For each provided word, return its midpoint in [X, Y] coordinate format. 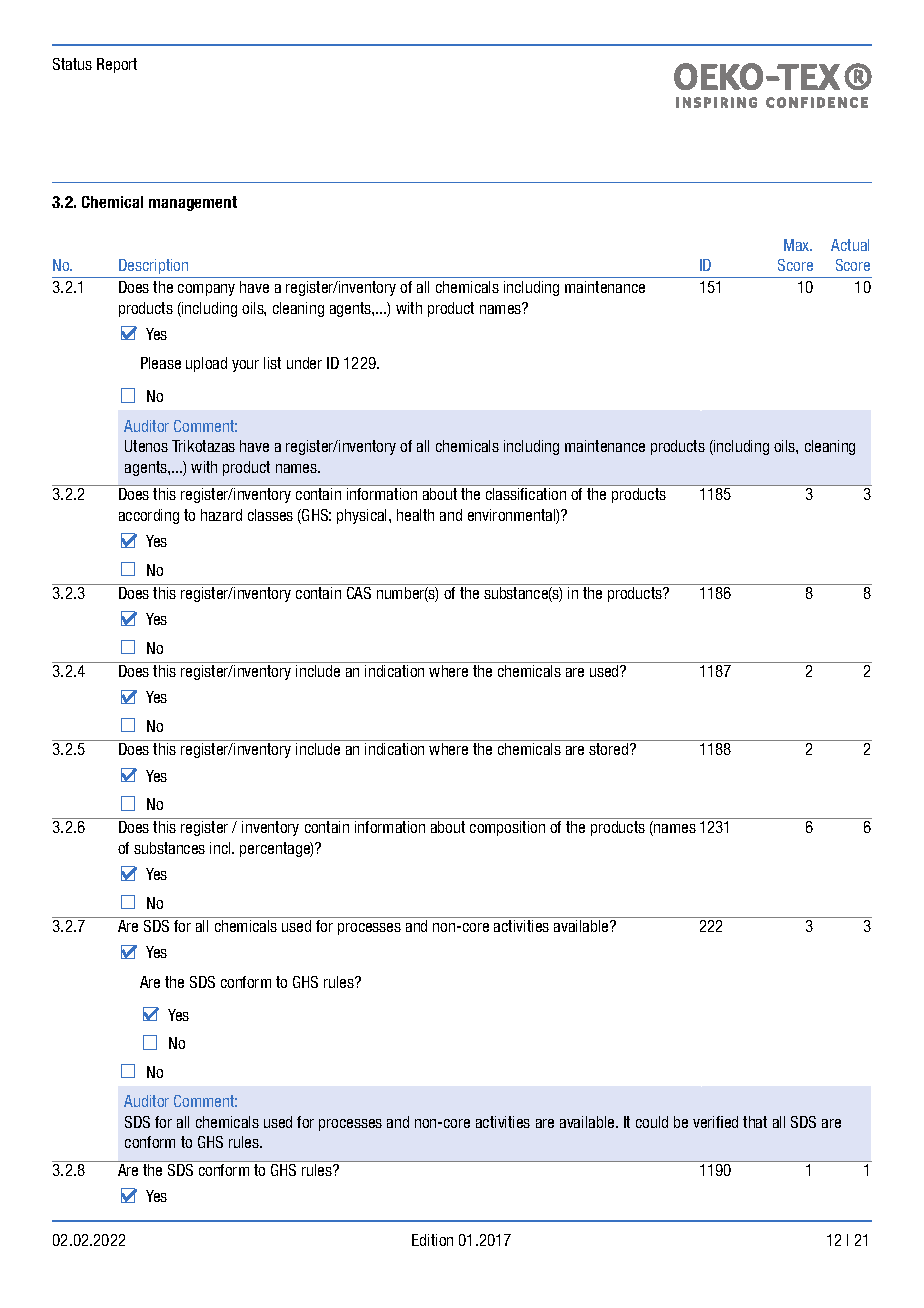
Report [117, 65]
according [149, 516]
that [755, 1122]
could [652, 1122]
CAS [359, 593]
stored [610, 749]
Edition [432, 1240]
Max [798, 245]
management [193, 203]
